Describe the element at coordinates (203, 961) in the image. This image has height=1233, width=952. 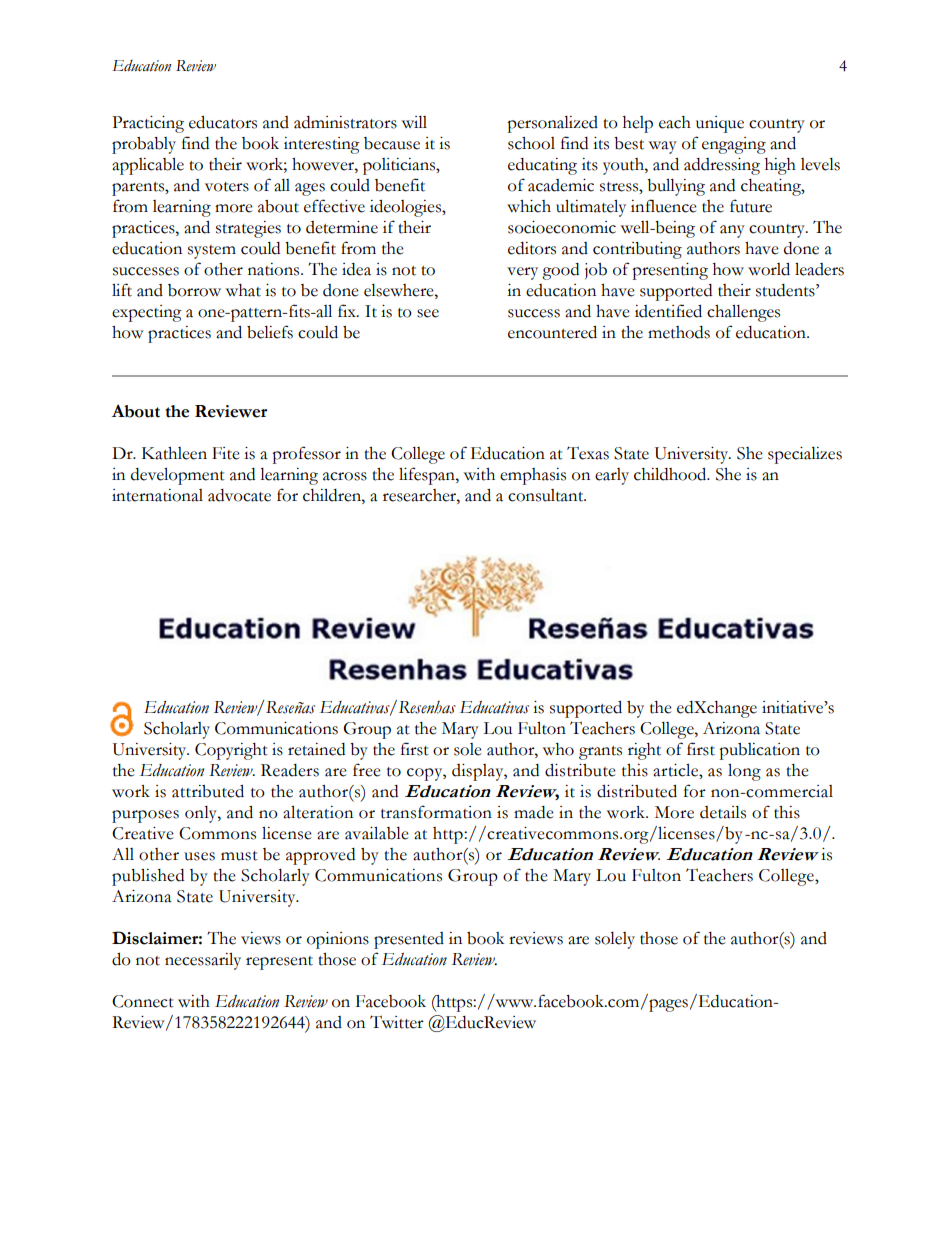
I see `necessarily` at that location.
